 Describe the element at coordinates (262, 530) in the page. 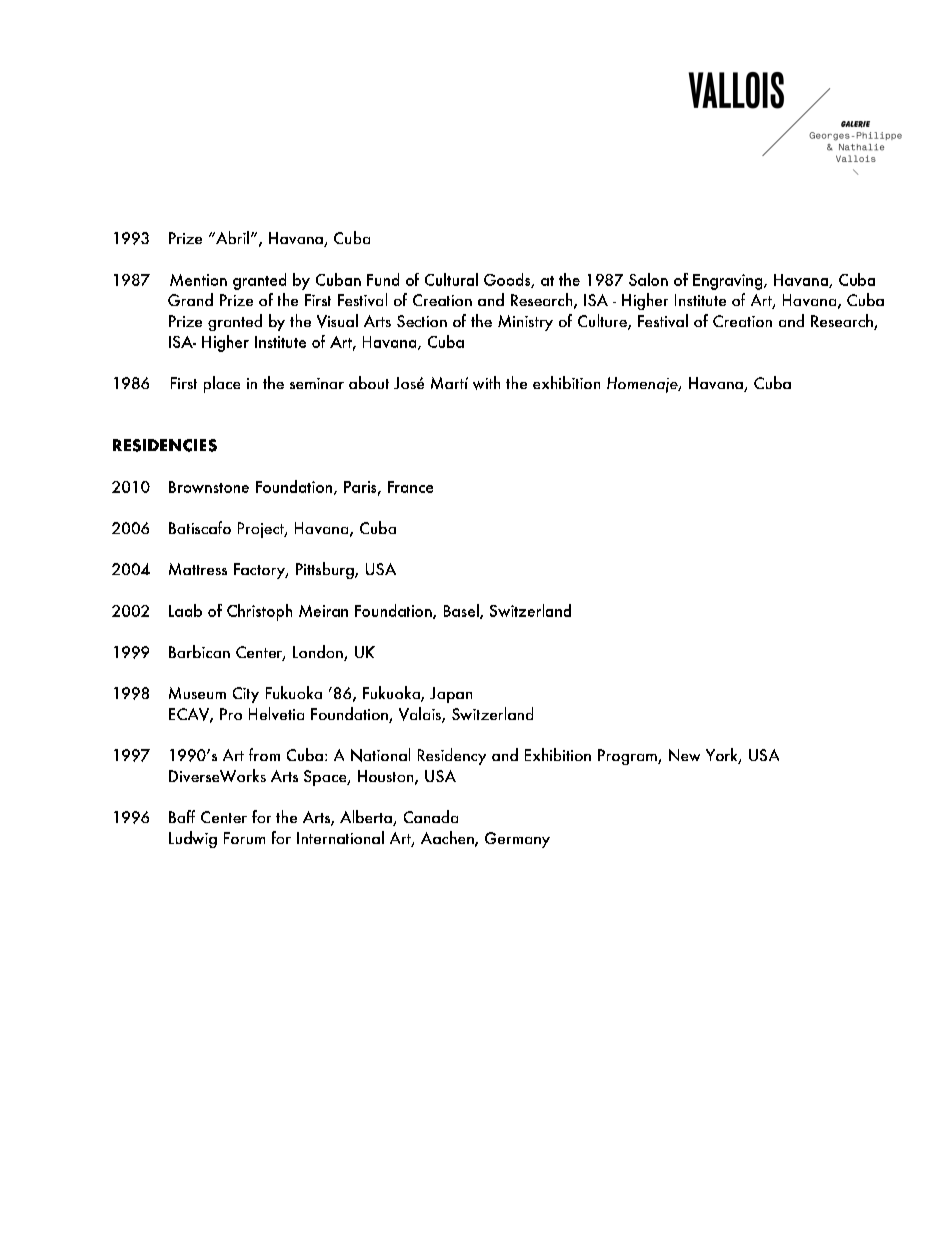

I see `Project` at that location.
